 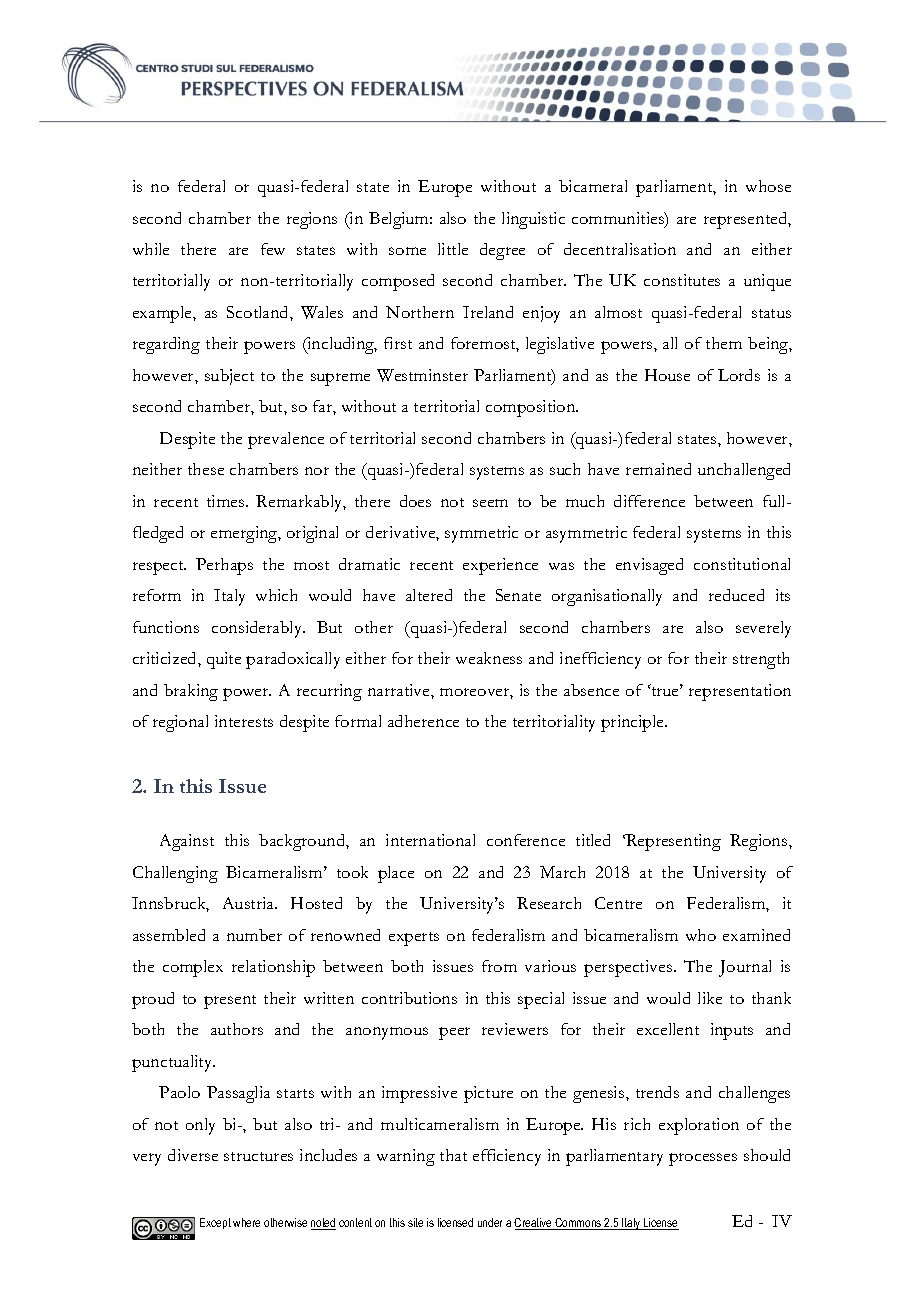 I want to click on whose, so click(x=768, y=186).
